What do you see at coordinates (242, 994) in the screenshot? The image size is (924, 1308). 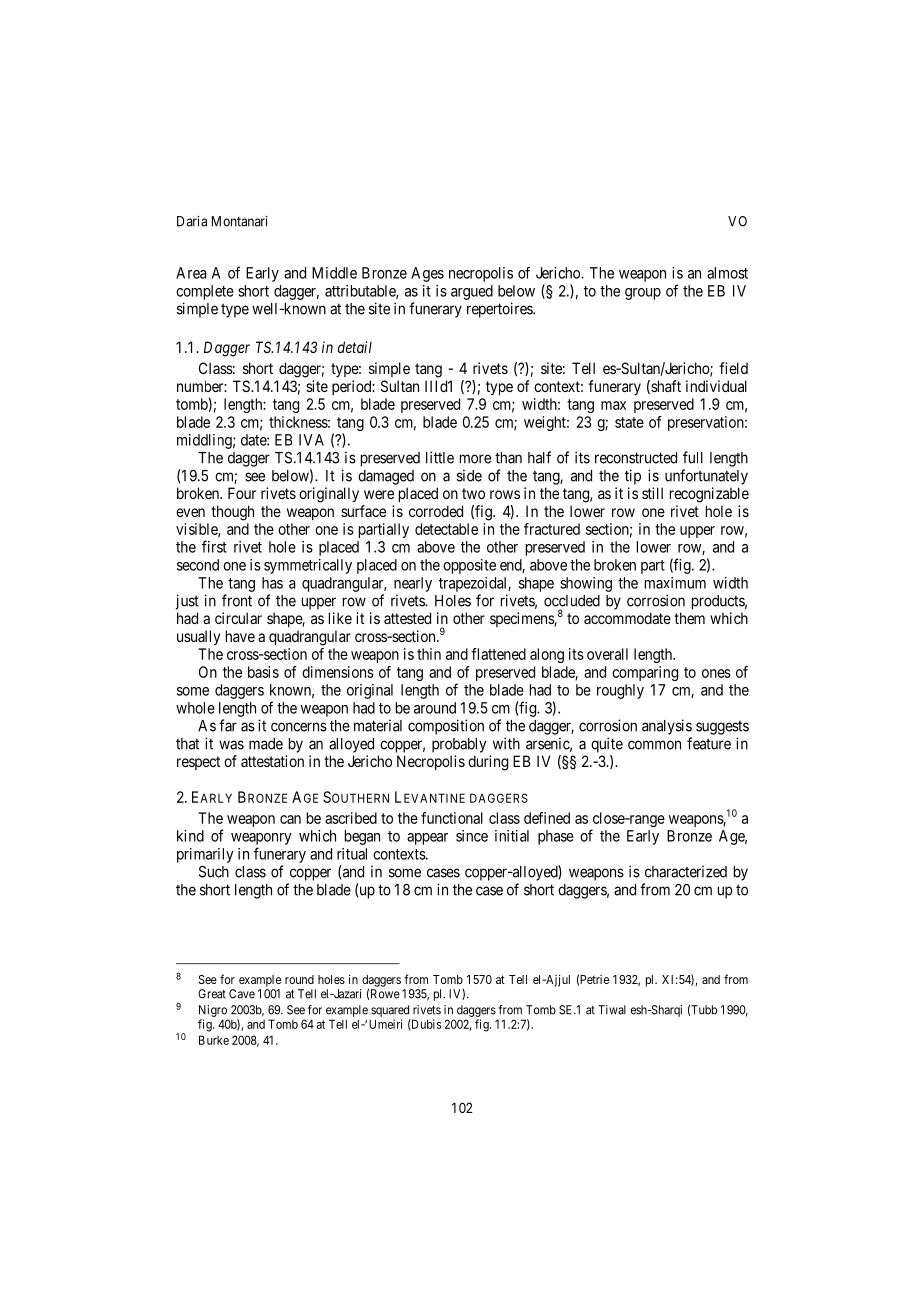 I see `Cave` at bounding box center [242, 994].
